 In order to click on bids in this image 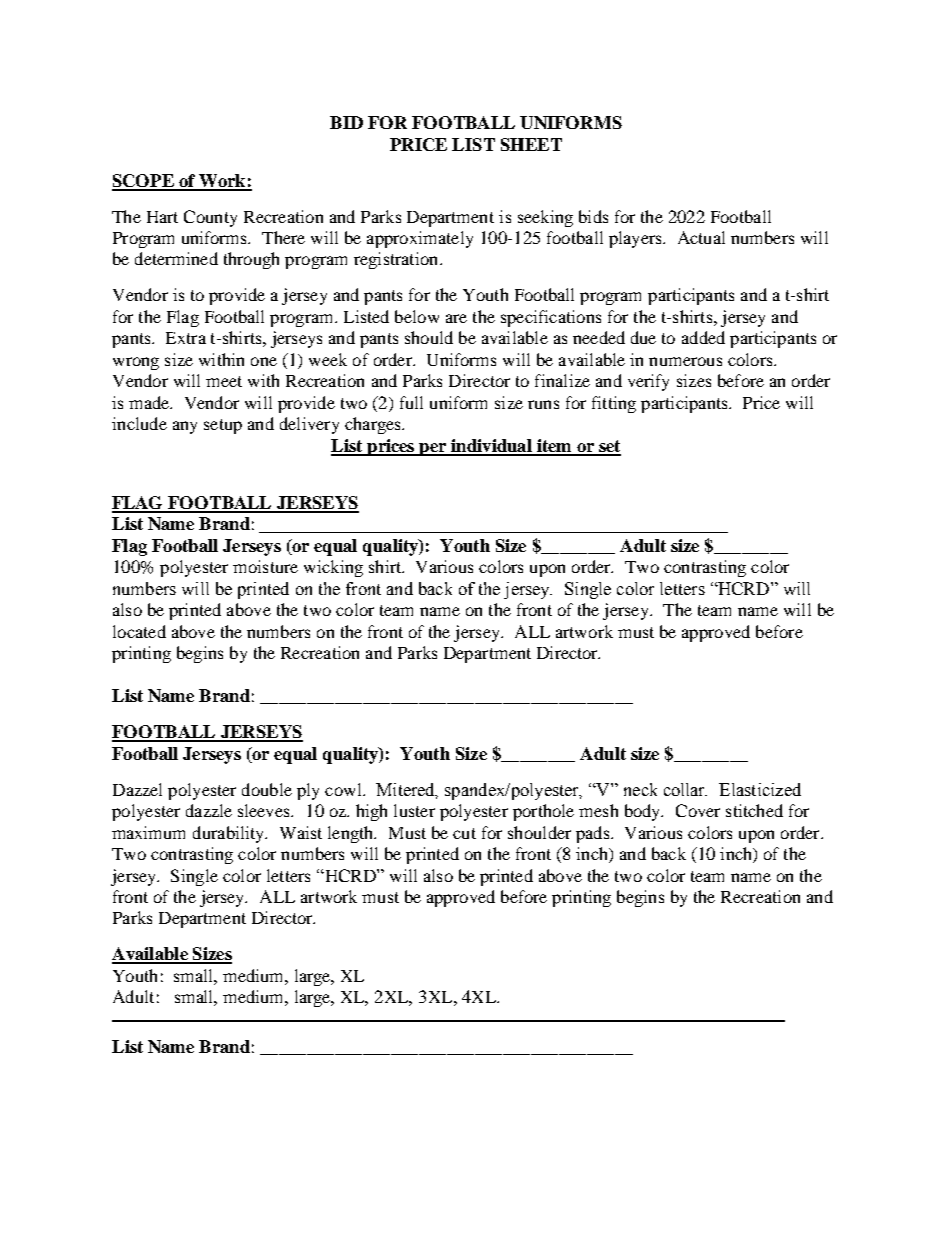, I will do `click(593, 216)`.
